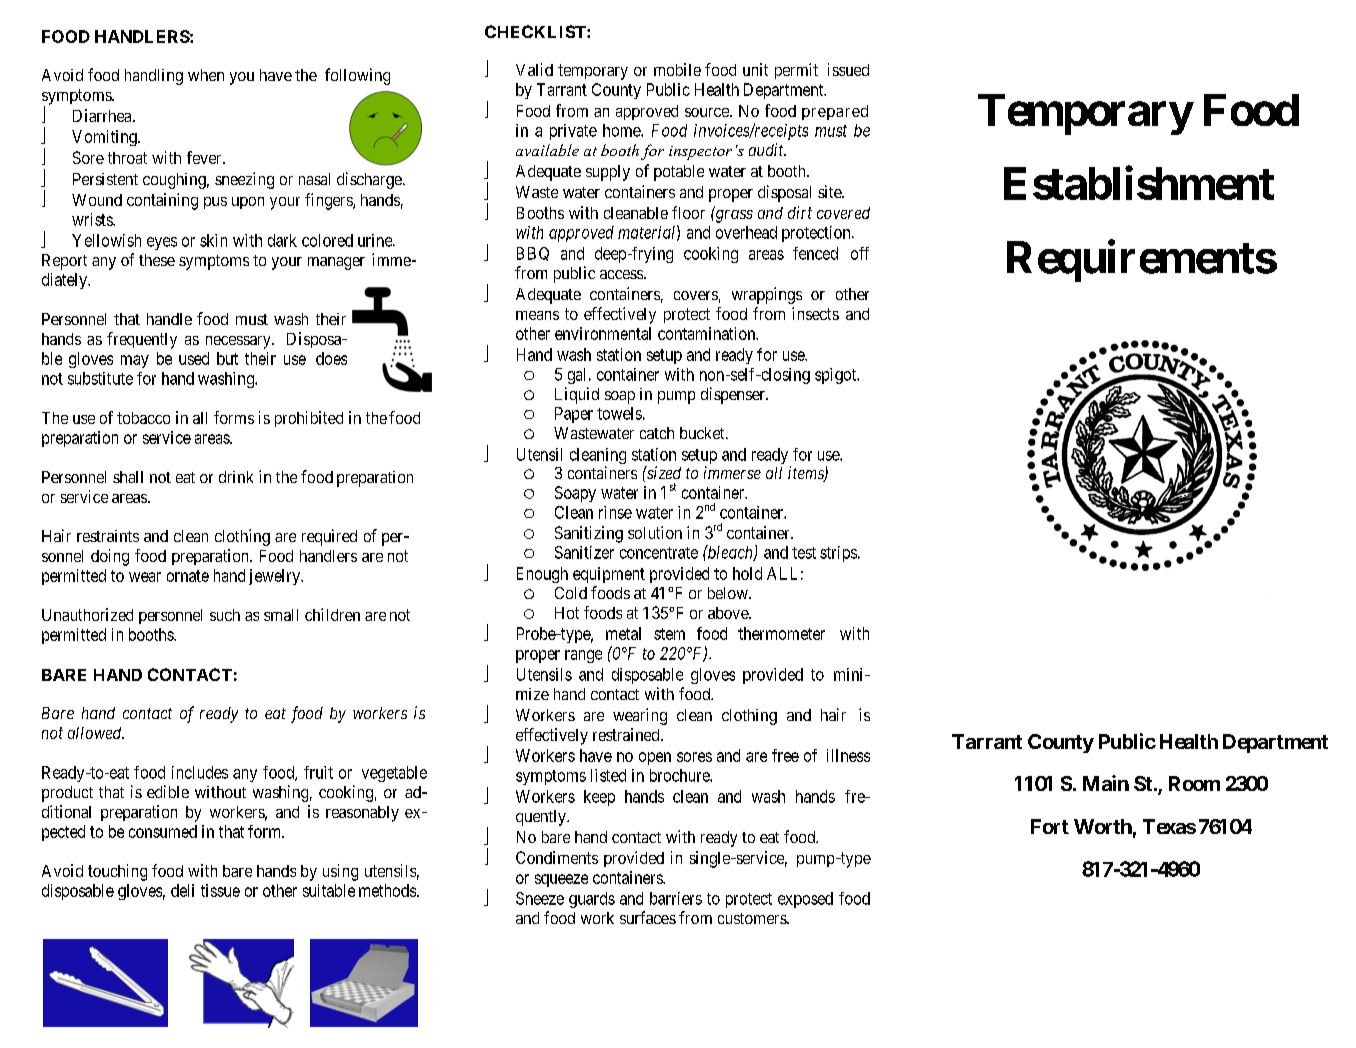 Image resolution: width=1356 pixels, height=1048 pixels. Describe the element at coordinates (96, 733) in the screenshot. I see `allowed` at that location.
